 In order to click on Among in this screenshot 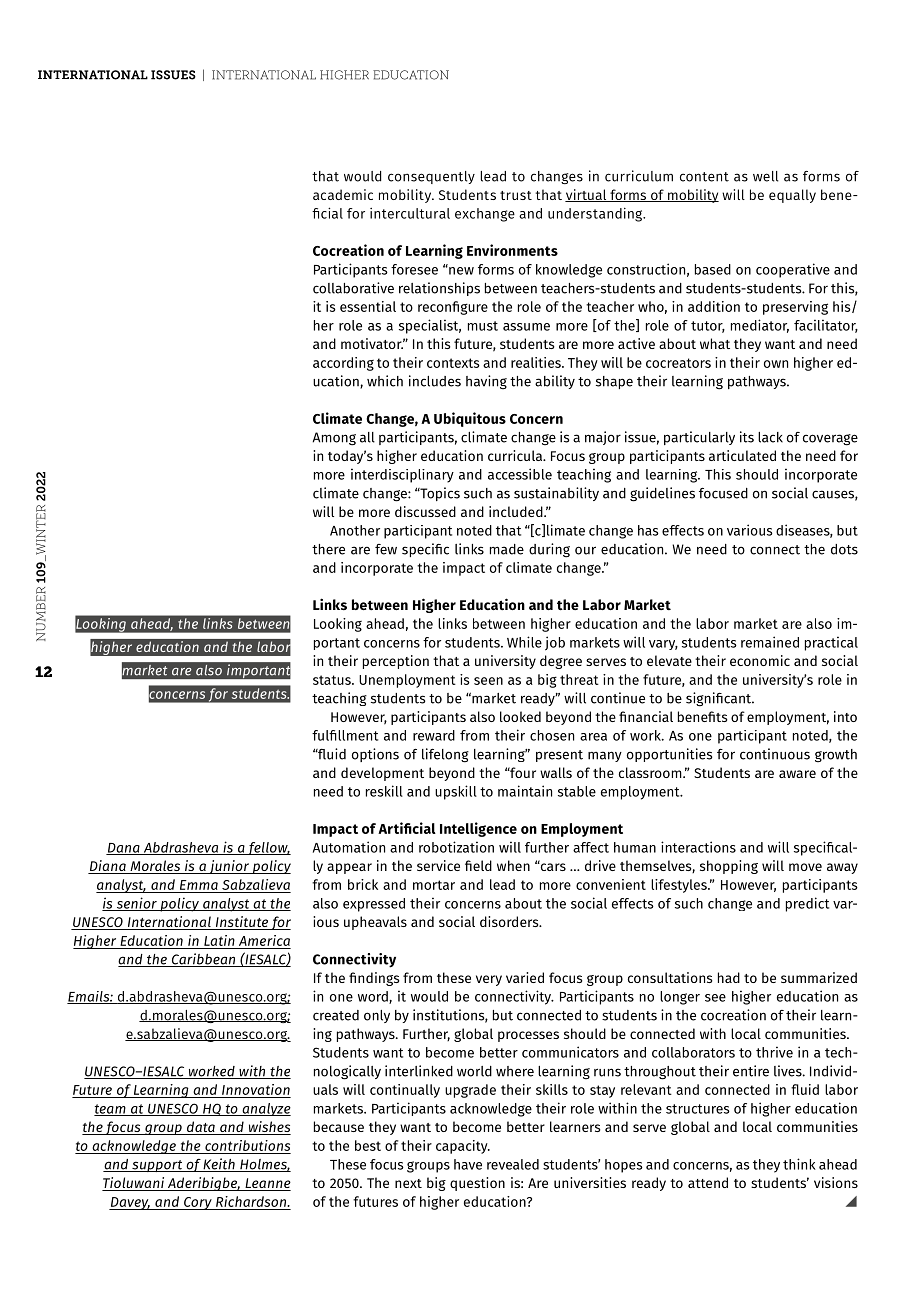, I will do `click(334, 439)`.
